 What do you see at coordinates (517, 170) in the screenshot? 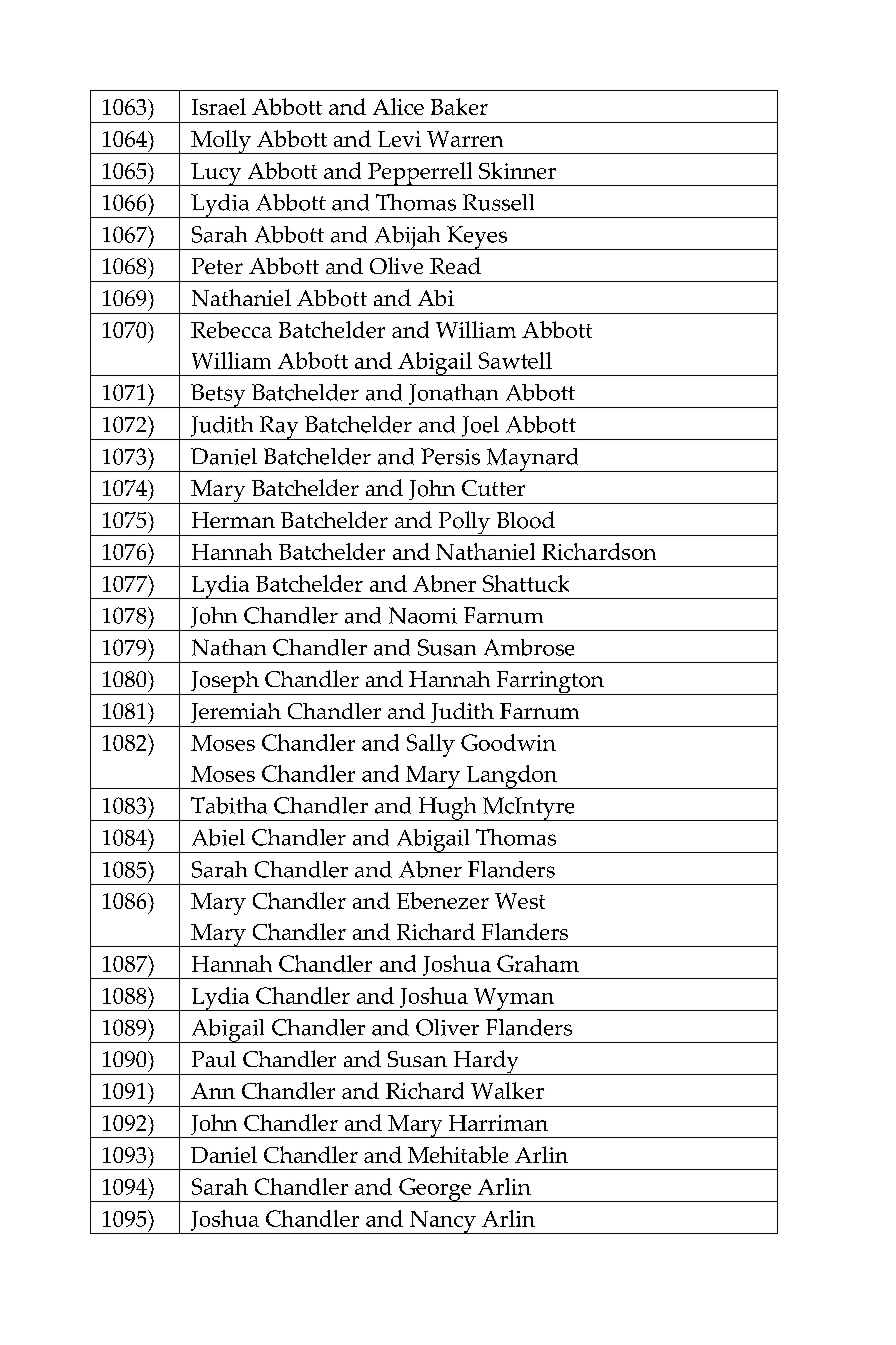
I see `Skinner` at bounding box center [517, 170].
